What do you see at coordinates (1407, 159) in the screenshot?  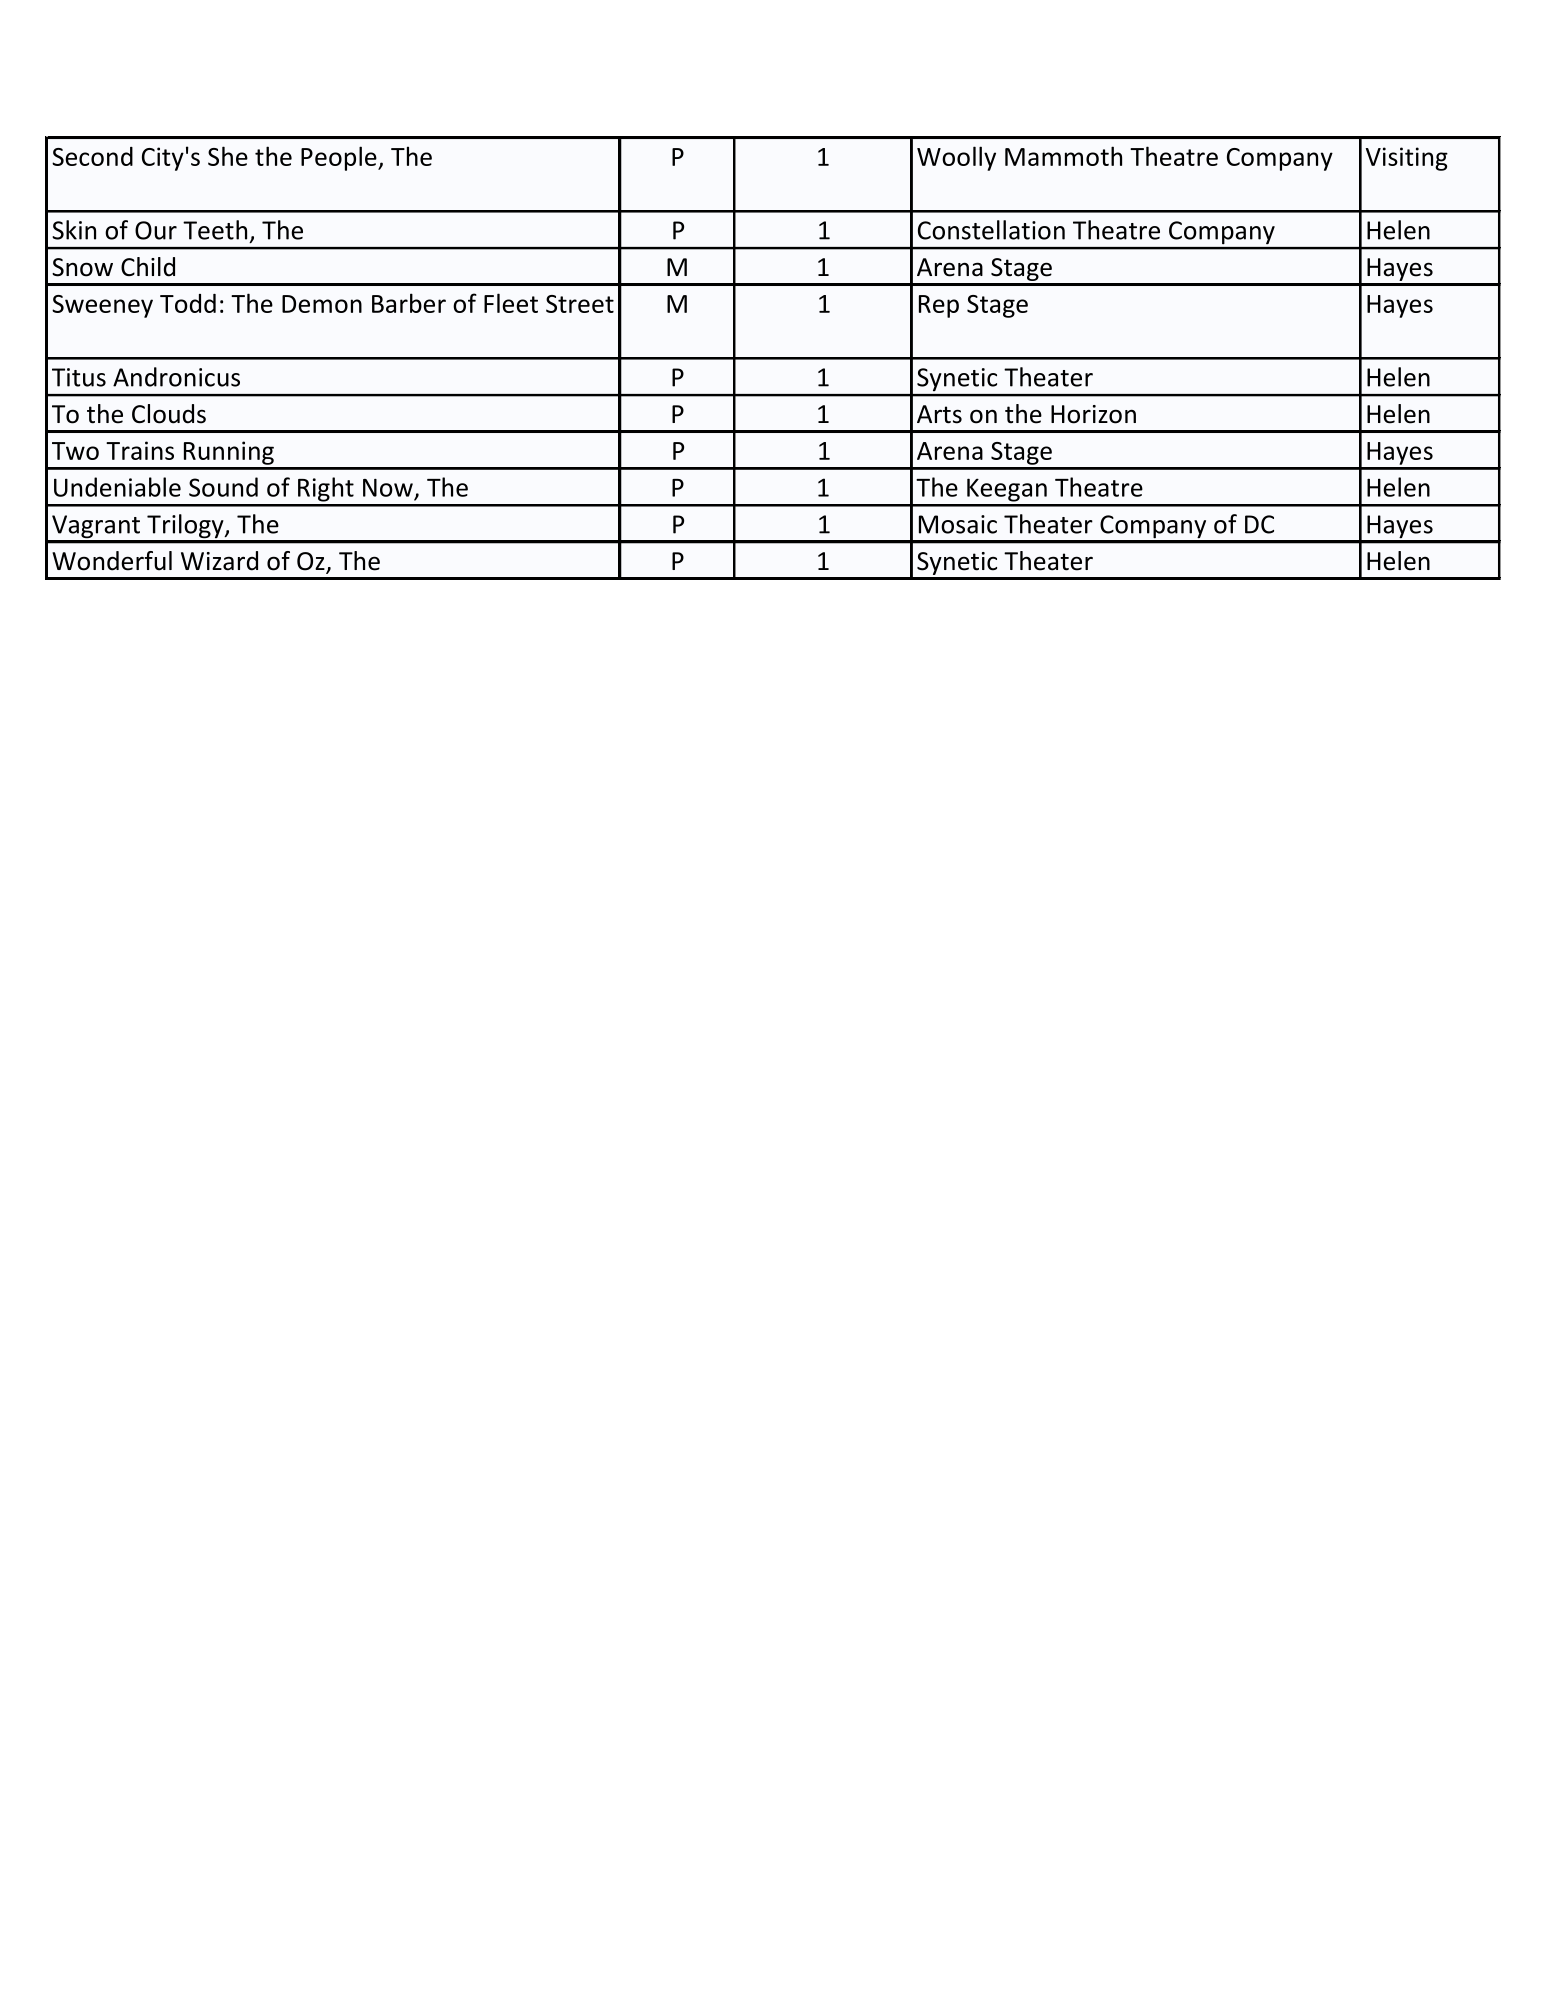 I see `Visiting` at bounding box center [1407, 159].
